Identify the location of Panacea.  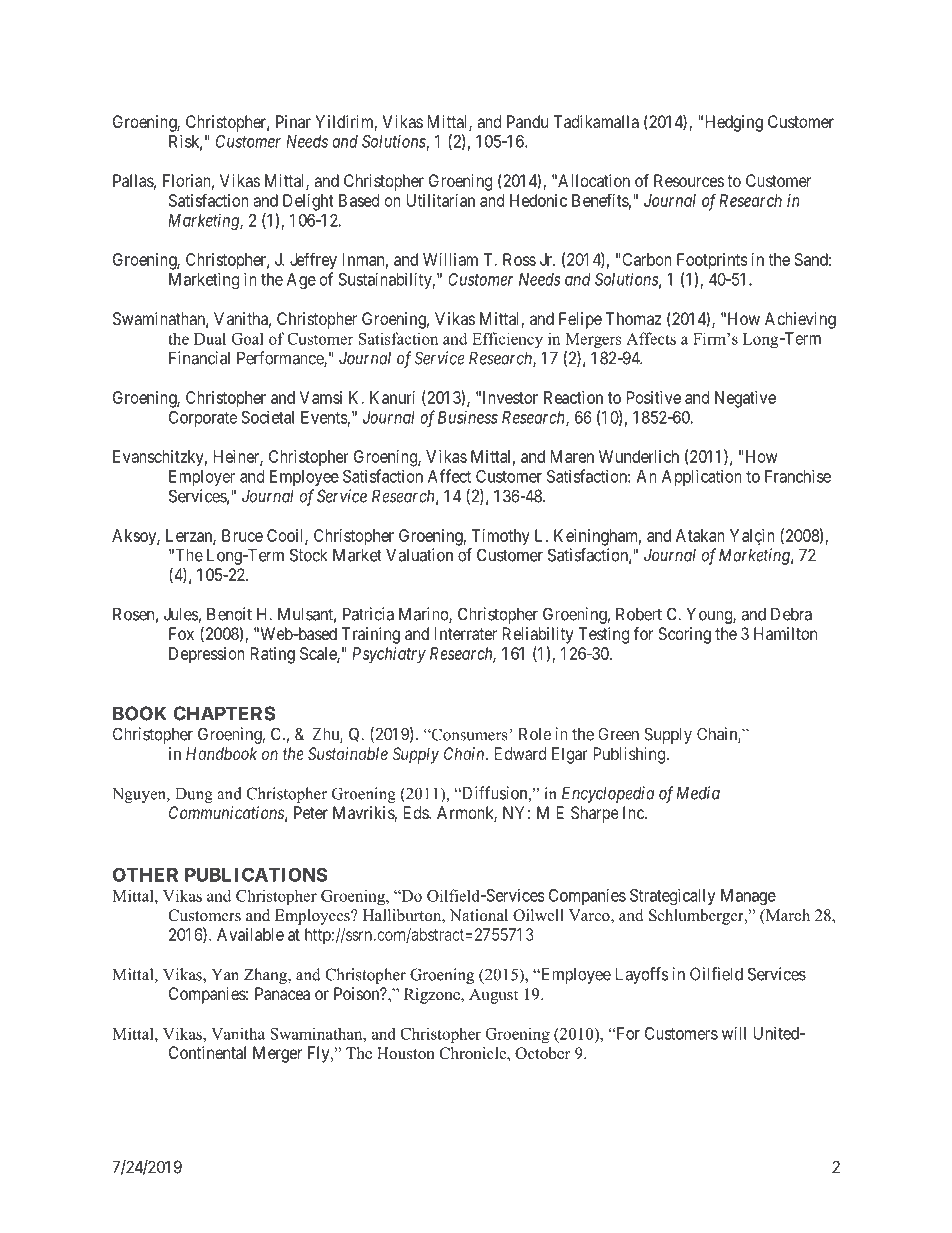
(282, 993).
